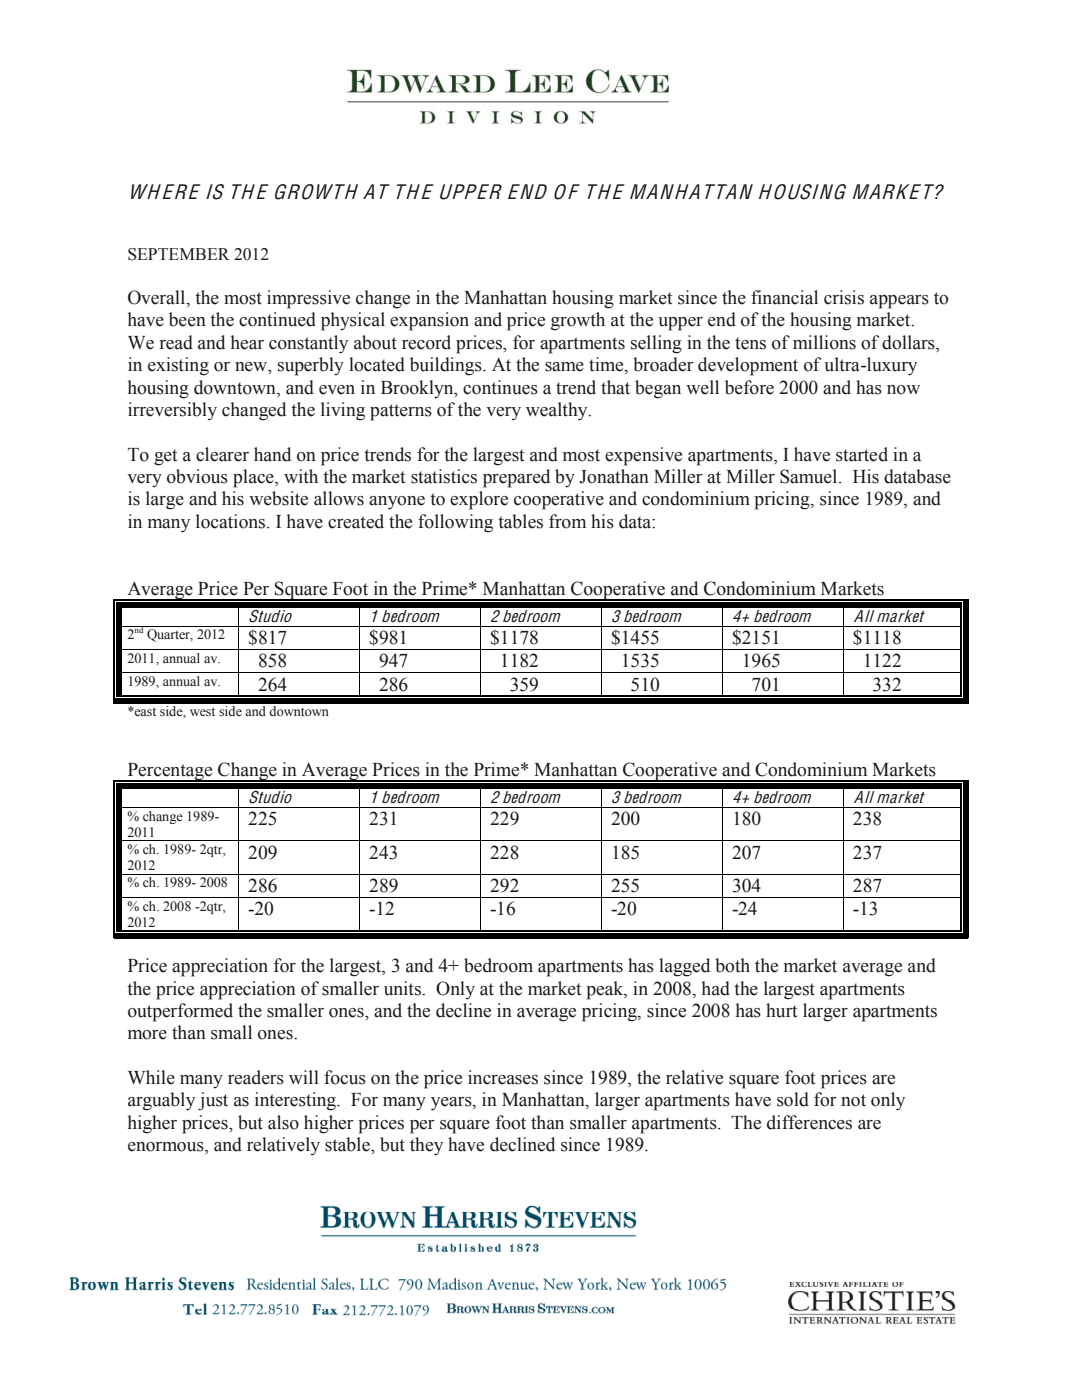 This screenshot has width=1082, height=1400. I want to click on lagged, so click(684, 967).
